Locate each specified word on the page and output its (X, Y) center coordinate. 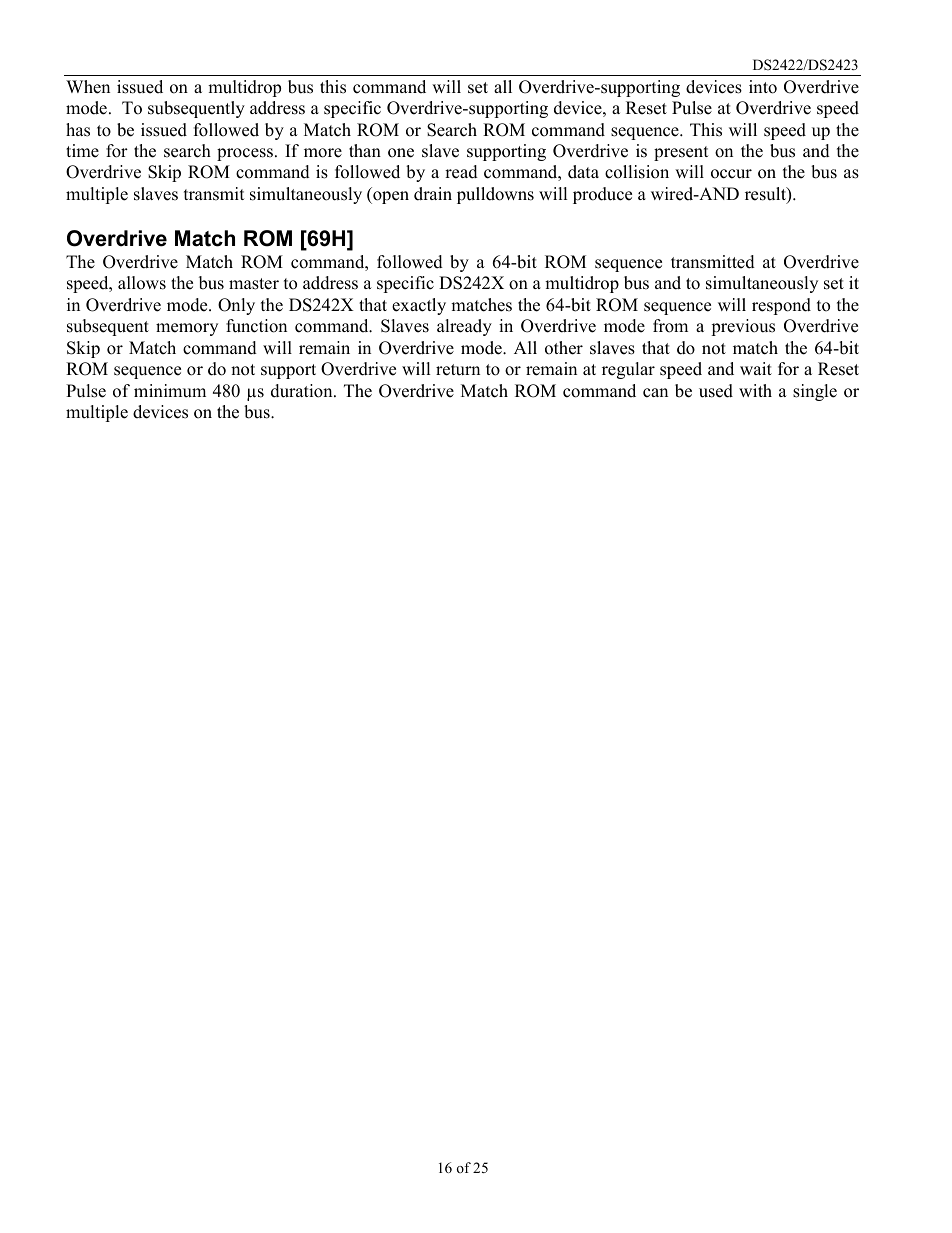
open (390, 197)
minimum (170, 391)
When (88, 87)
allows (142, 283)
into (763, 87)
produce (602, 195)
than (365, 150)
